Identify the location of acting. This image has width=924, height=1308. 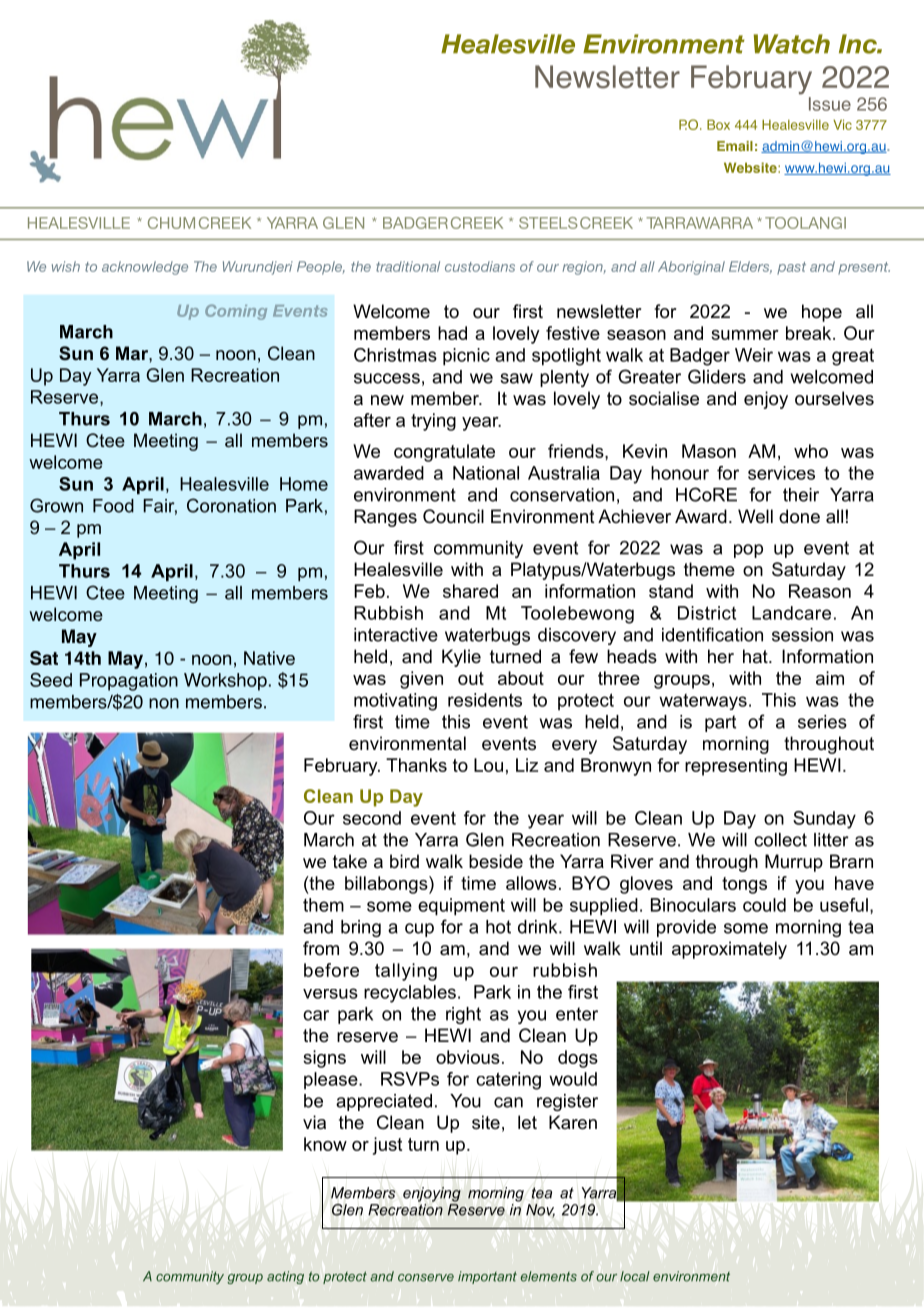
(285, 1277).
